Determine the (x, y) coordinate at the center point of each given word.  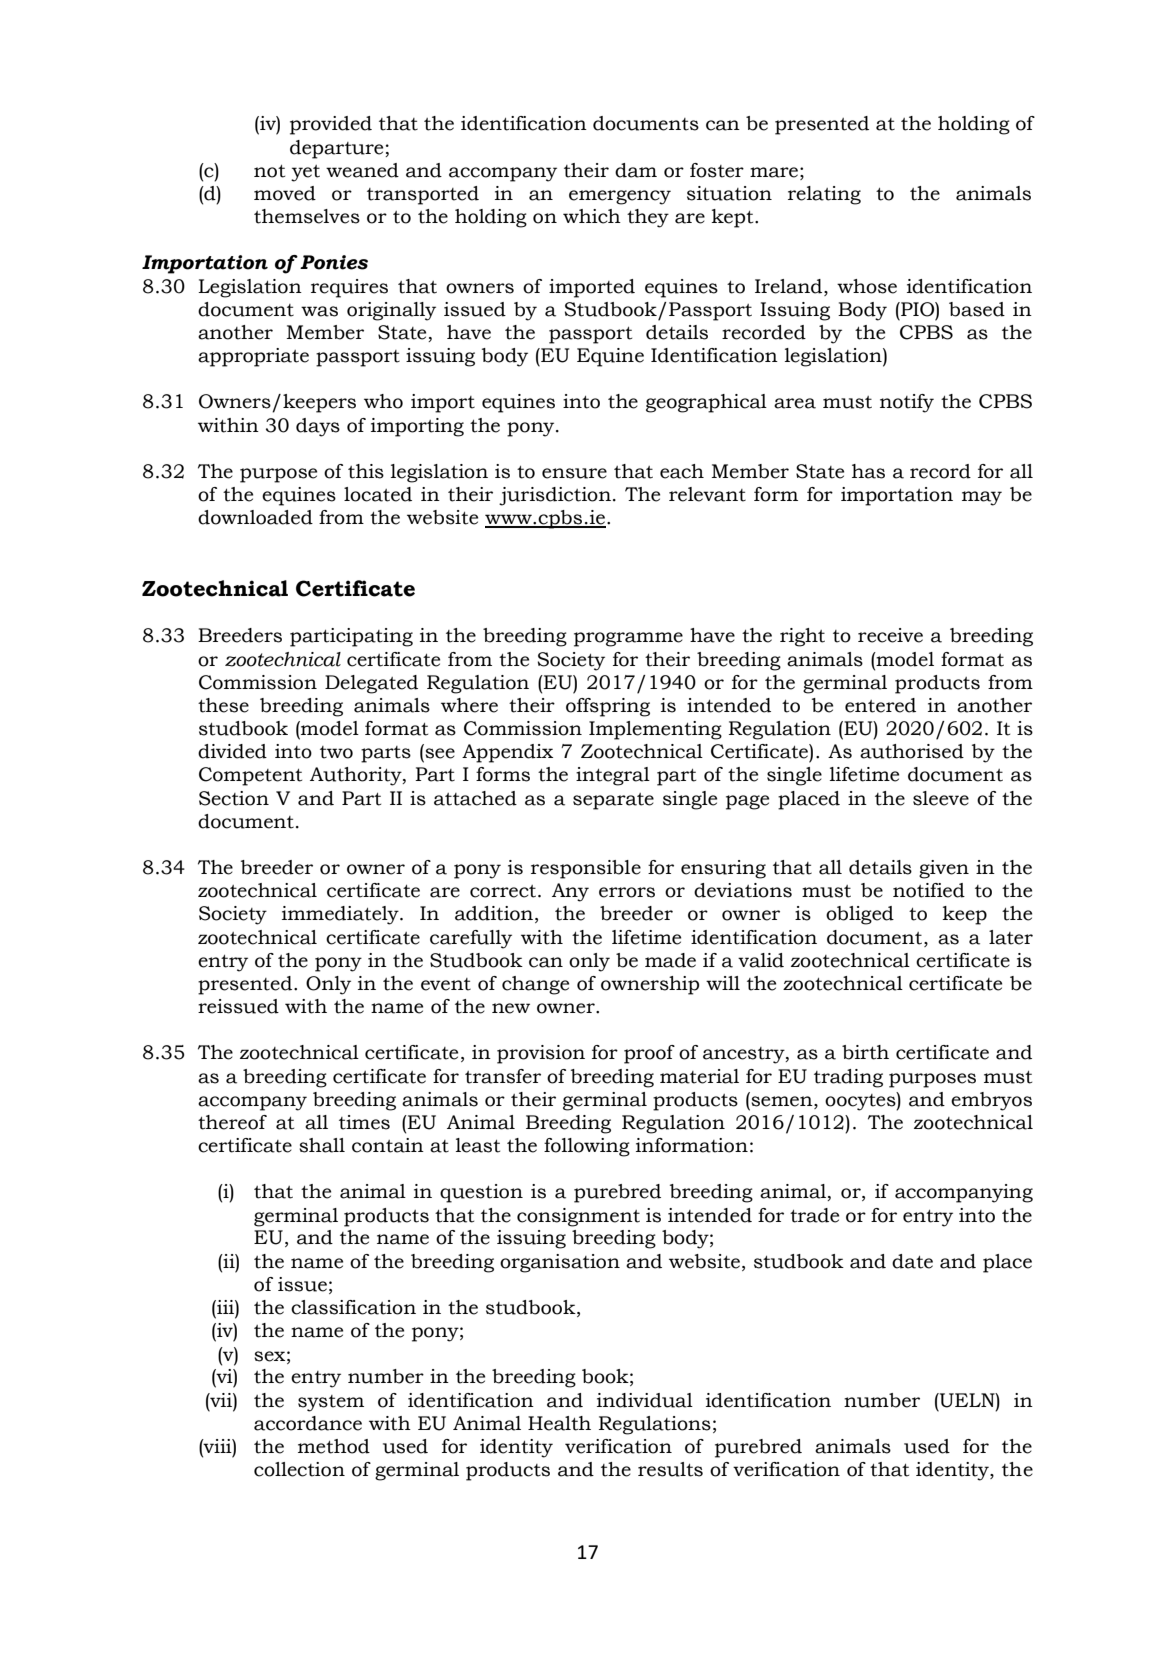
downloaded (255, 517)
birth (865, 1052)
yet (305, 173)
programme (628, 639)
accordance (308, 1423)
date (912, 1261)
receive (890, 635)
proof (649, 1054)
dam (636, 170)
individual (645, 1400)
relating (824, 195)
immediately (341, 915)
